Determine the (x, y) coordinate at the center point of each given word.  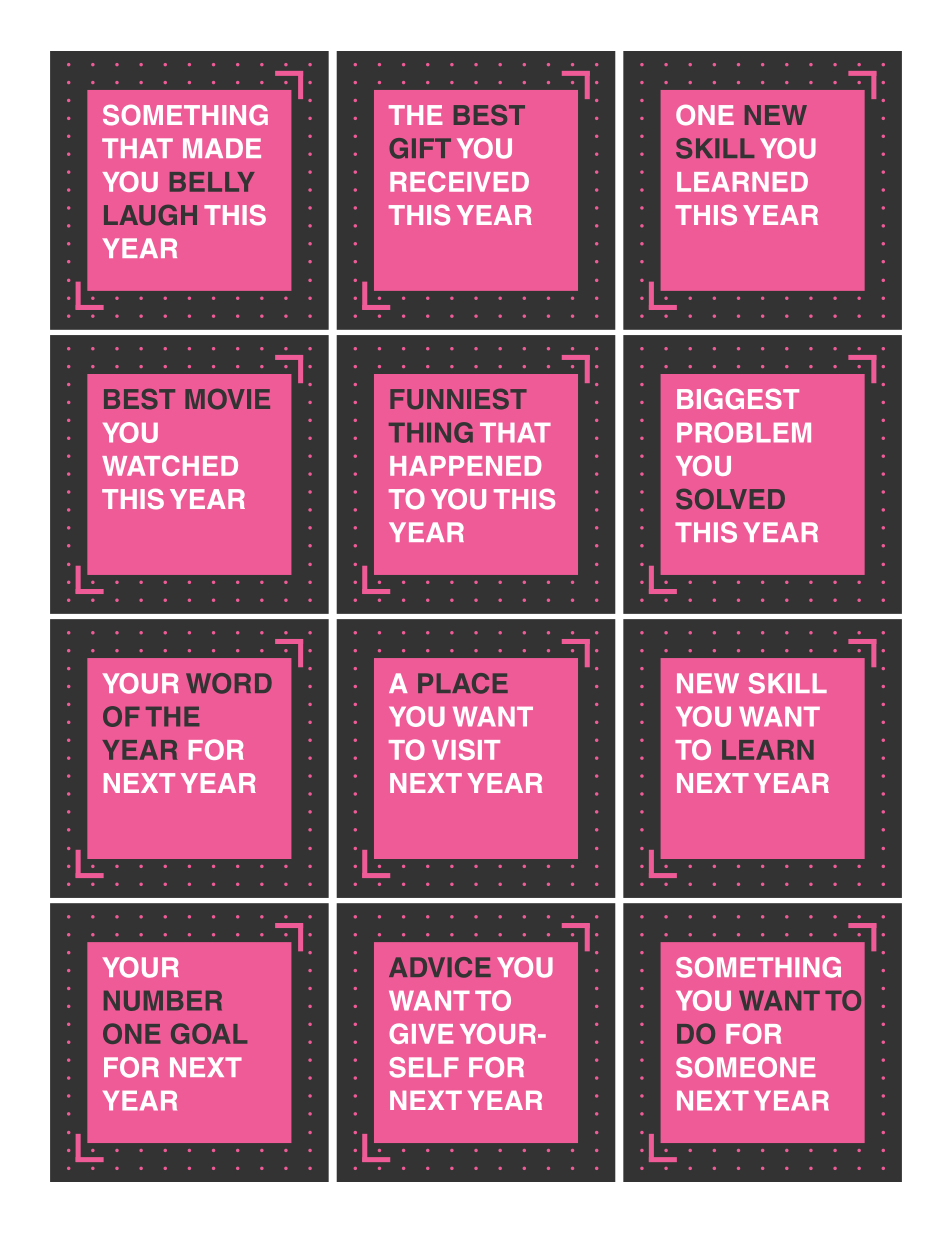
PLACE (463, 683)
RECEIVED (459, 181)
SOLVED (730, 499)
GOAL (209, 1033)
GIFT (420, 148)
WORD (229, 683)
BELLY (212, 182)
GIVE (421, 1033)
